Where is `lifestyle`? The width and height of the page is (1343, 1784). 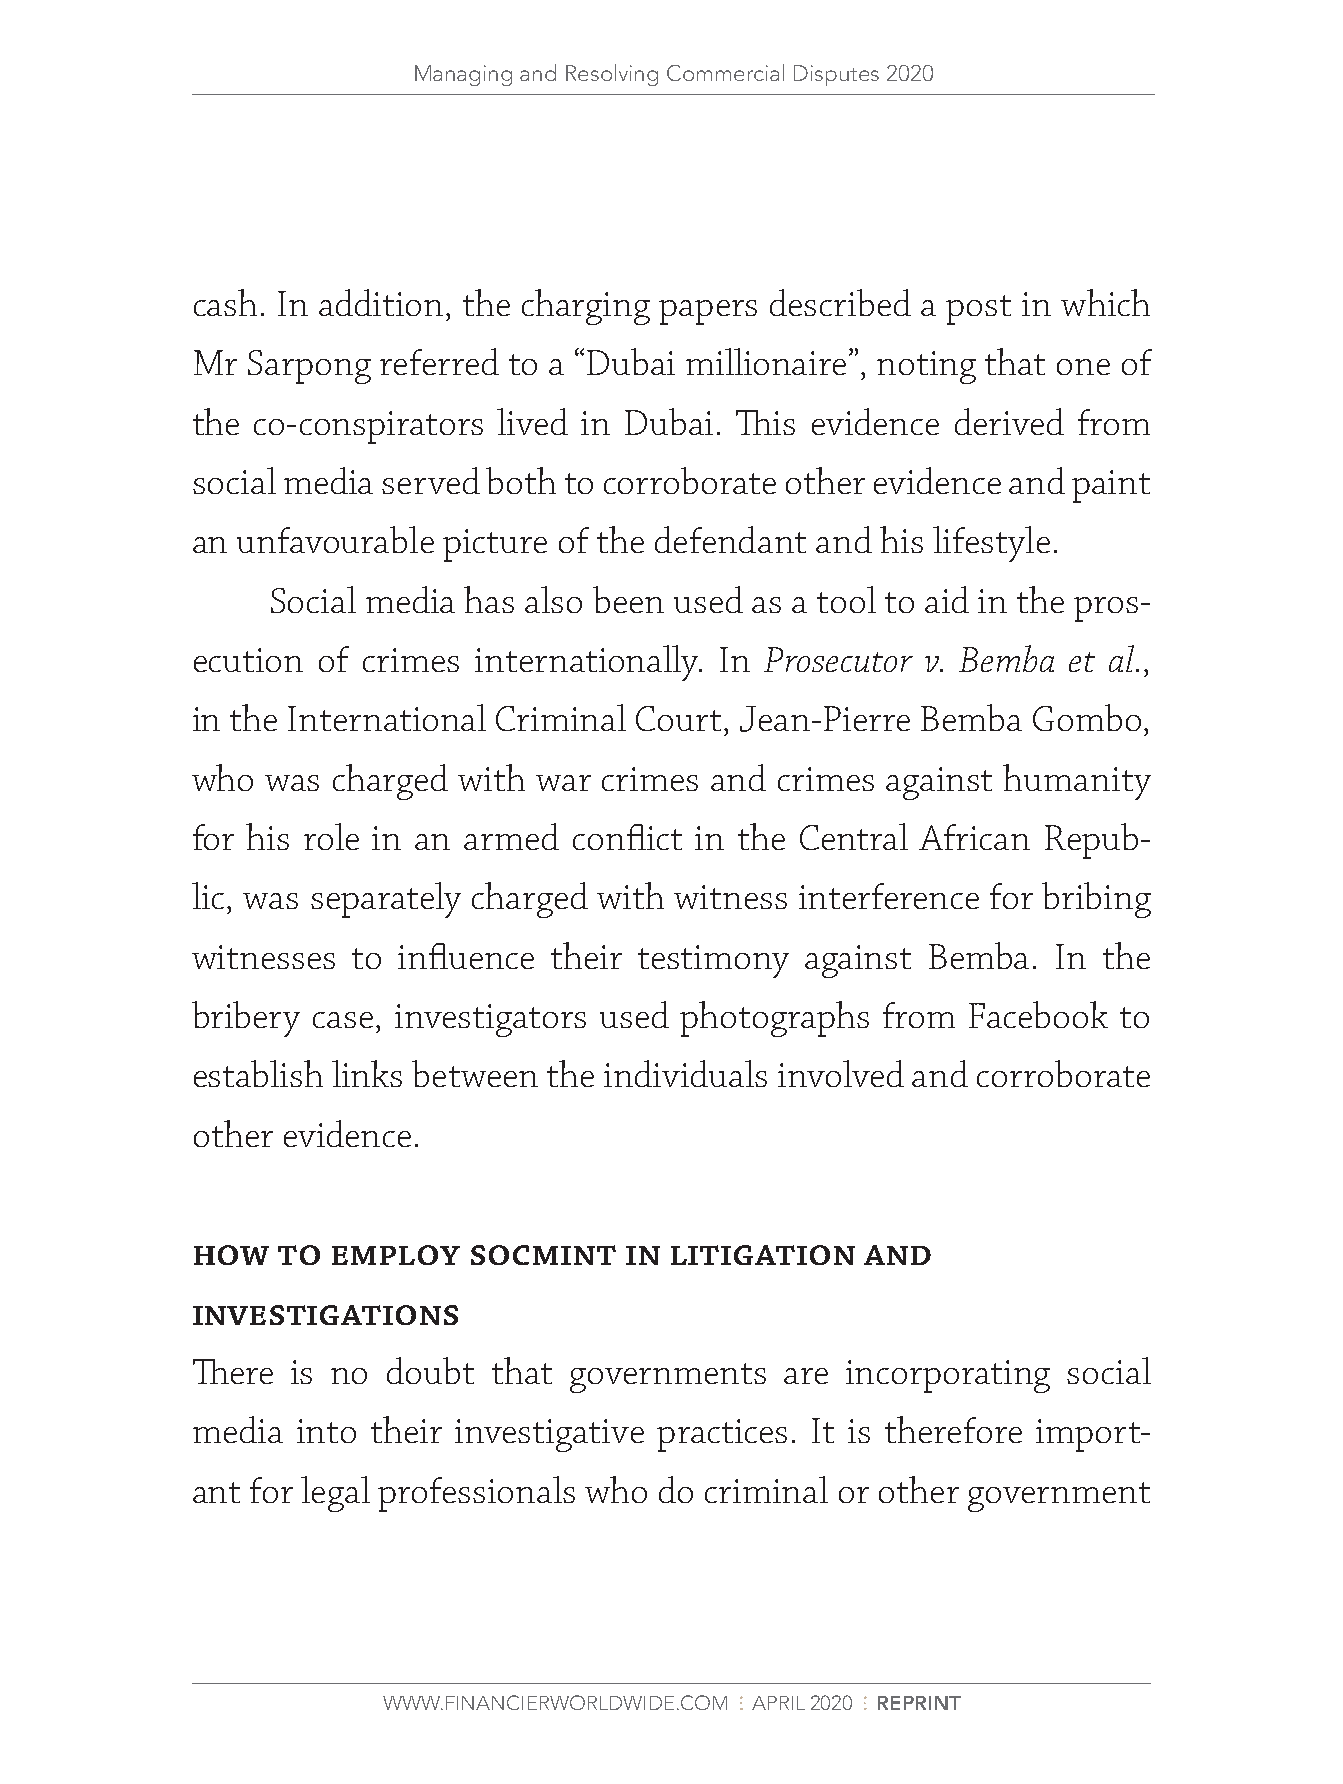 lifestyle is located at coordinates (991, 544).
